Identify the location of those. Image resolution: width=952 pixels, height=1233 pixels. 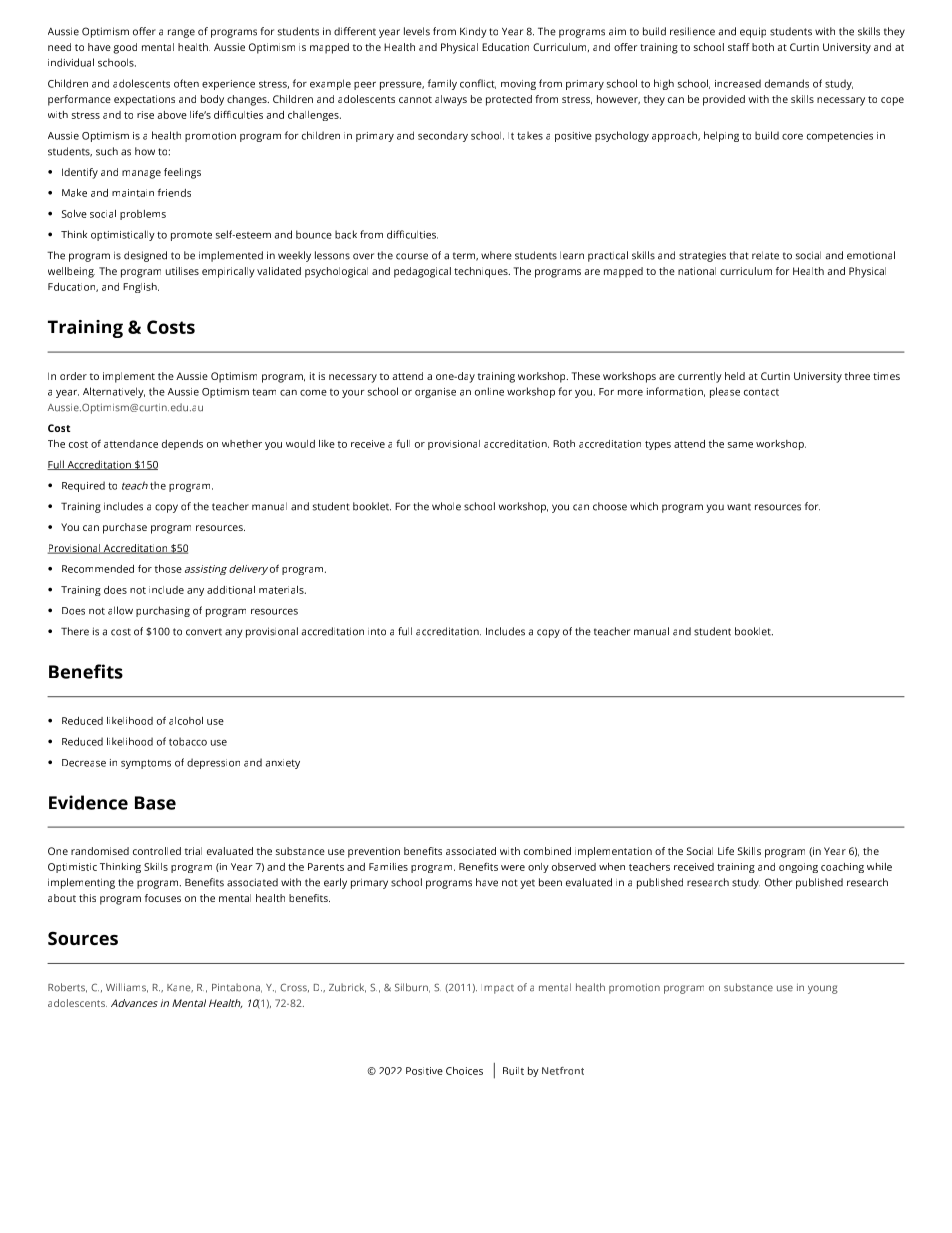
(168, 569).
